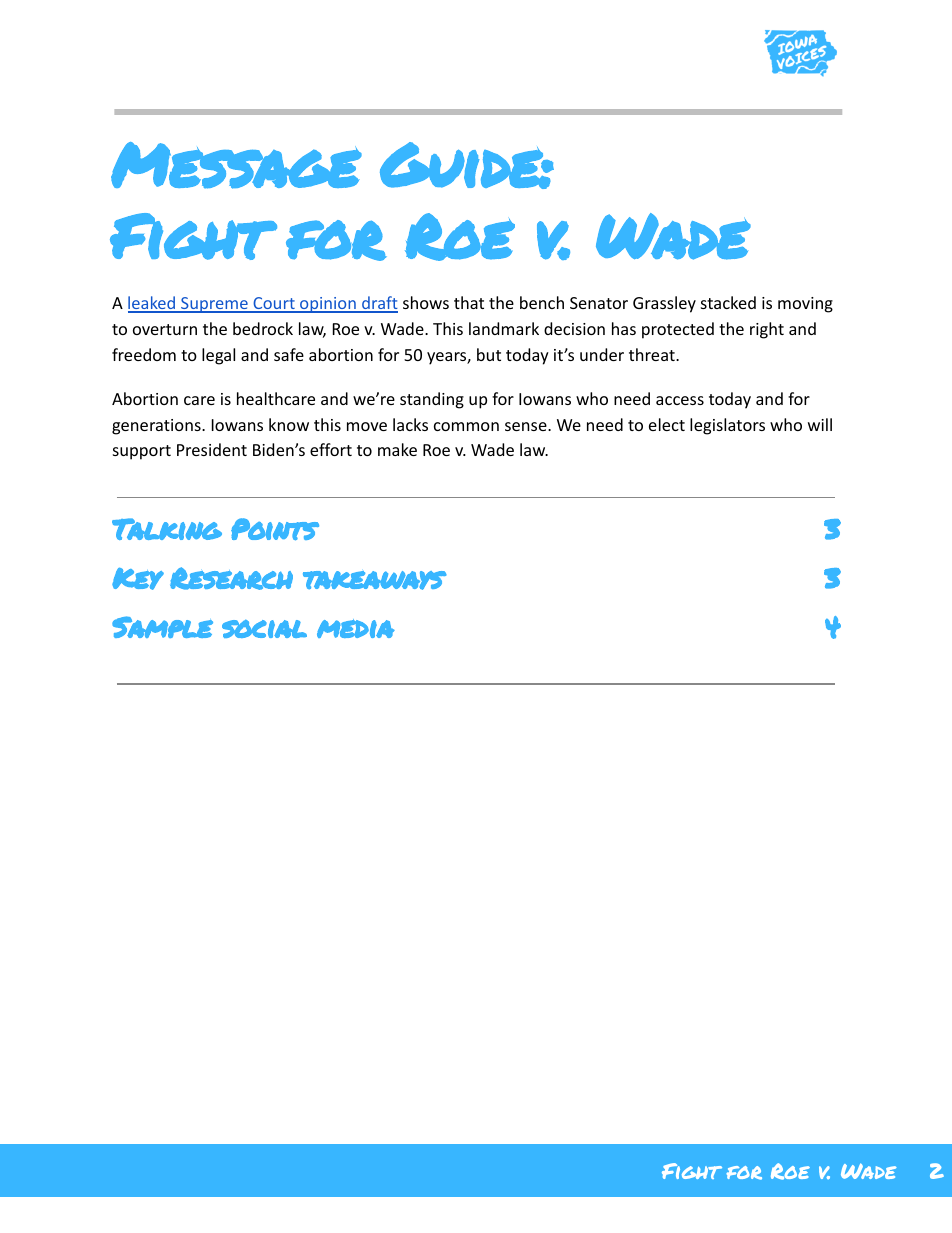 The height and width of the document is (1233, 952). Describe the element at coordinates (264, 629) in the document. I see `social` at that location.
